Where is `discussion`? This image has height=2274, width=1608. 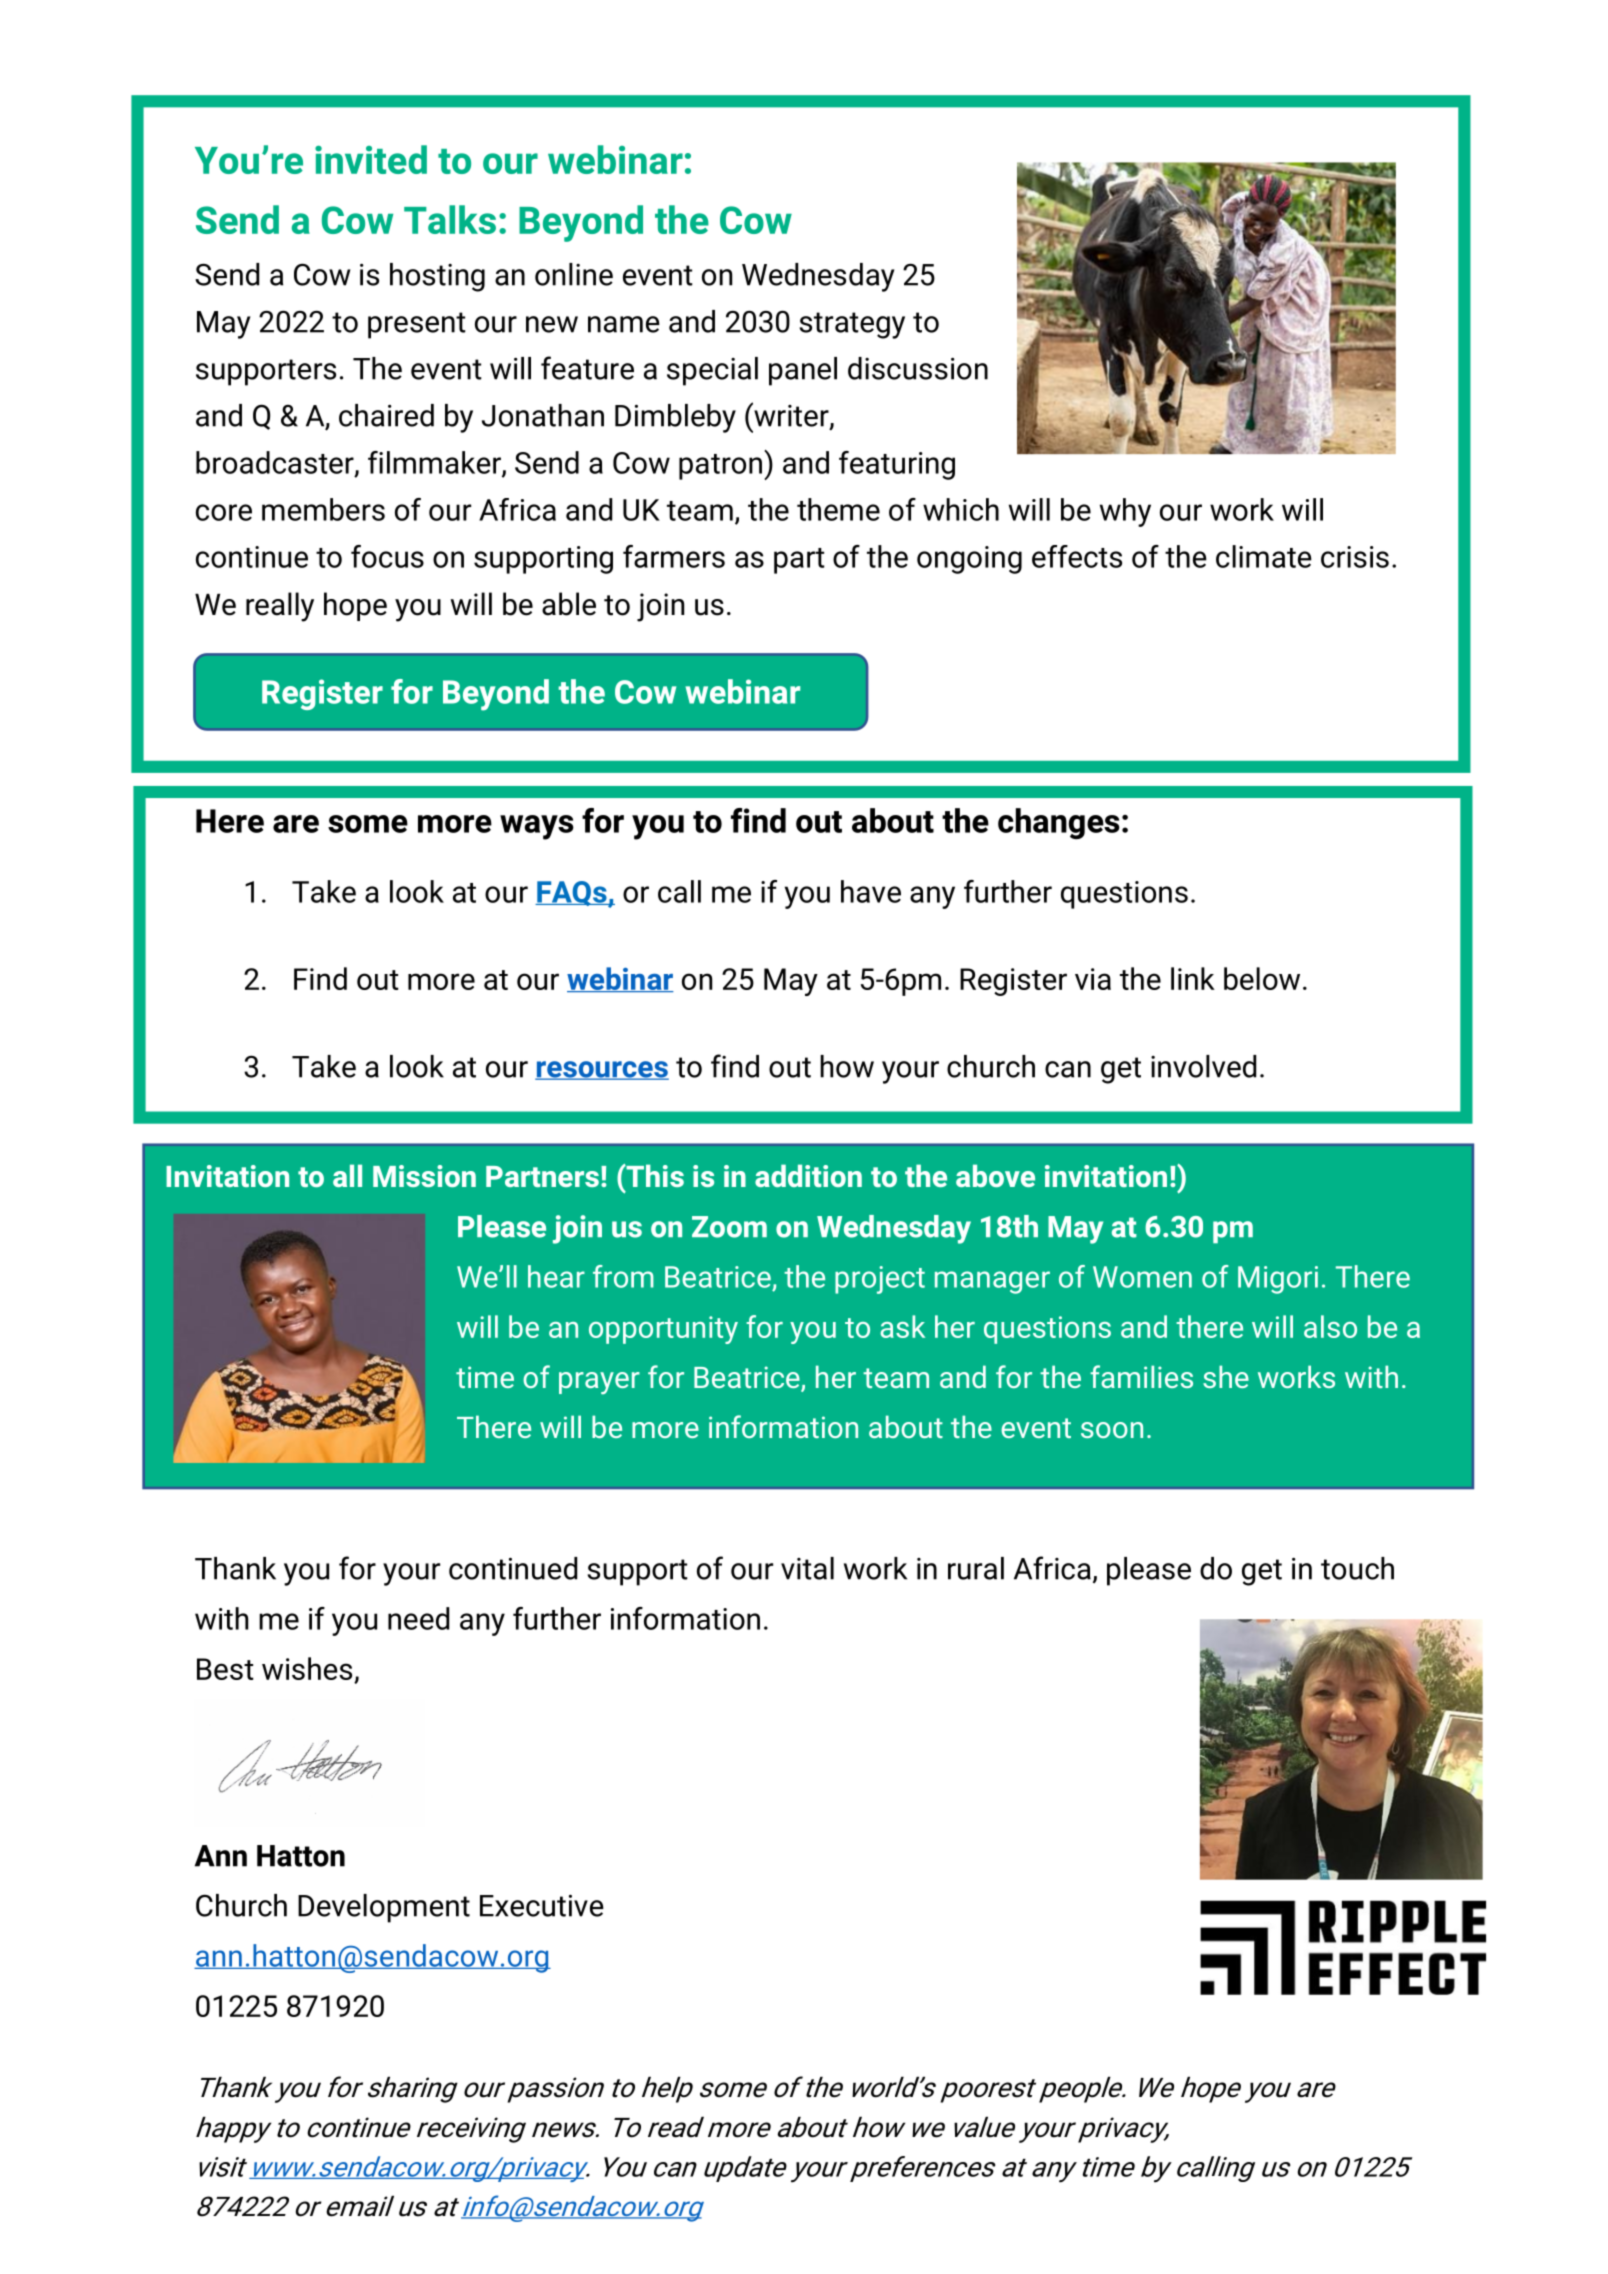
discussion is located at coordinates (918, 368).
